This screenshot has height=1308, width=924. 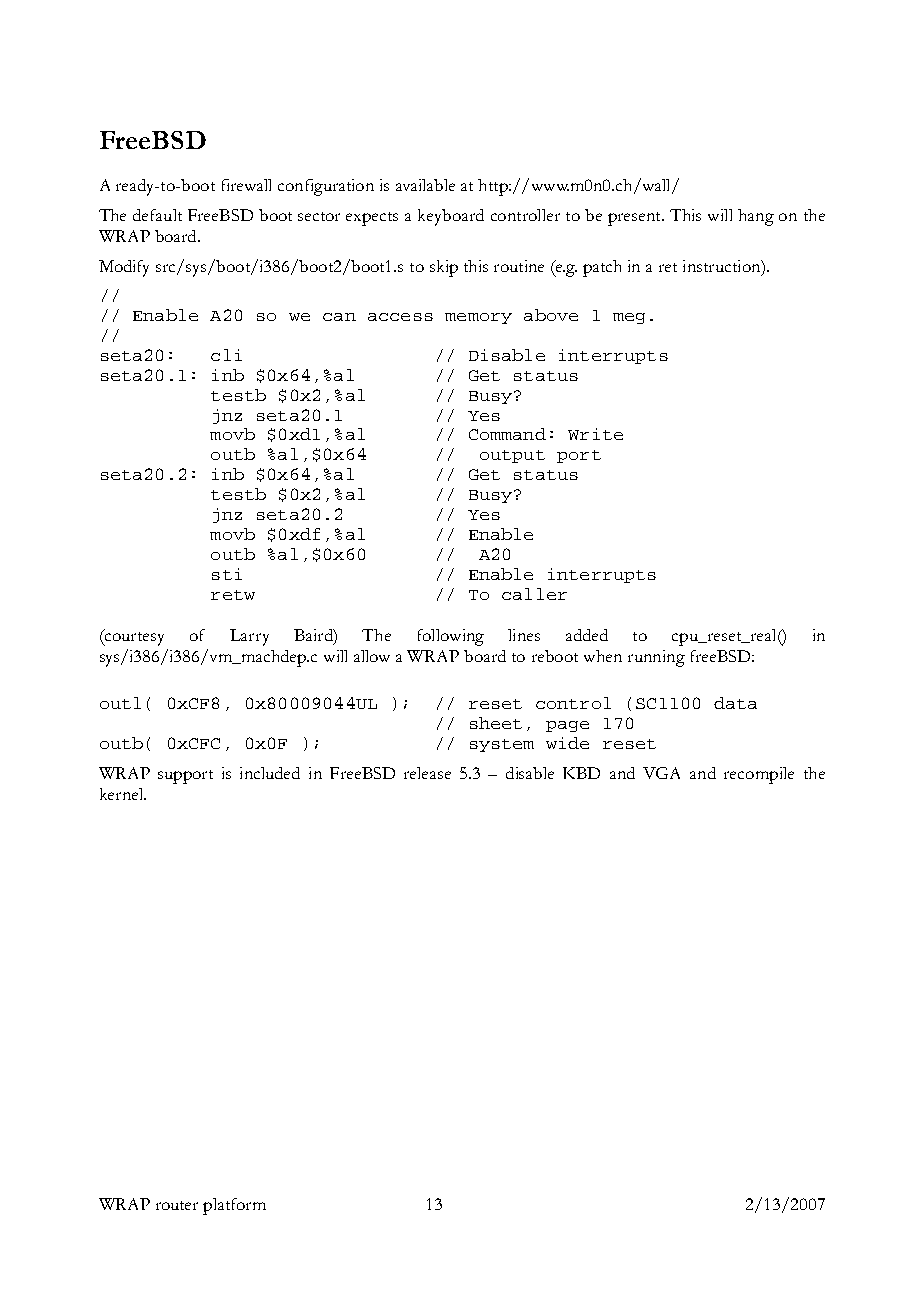 I want to click on present, so click(x=635, y=219).
